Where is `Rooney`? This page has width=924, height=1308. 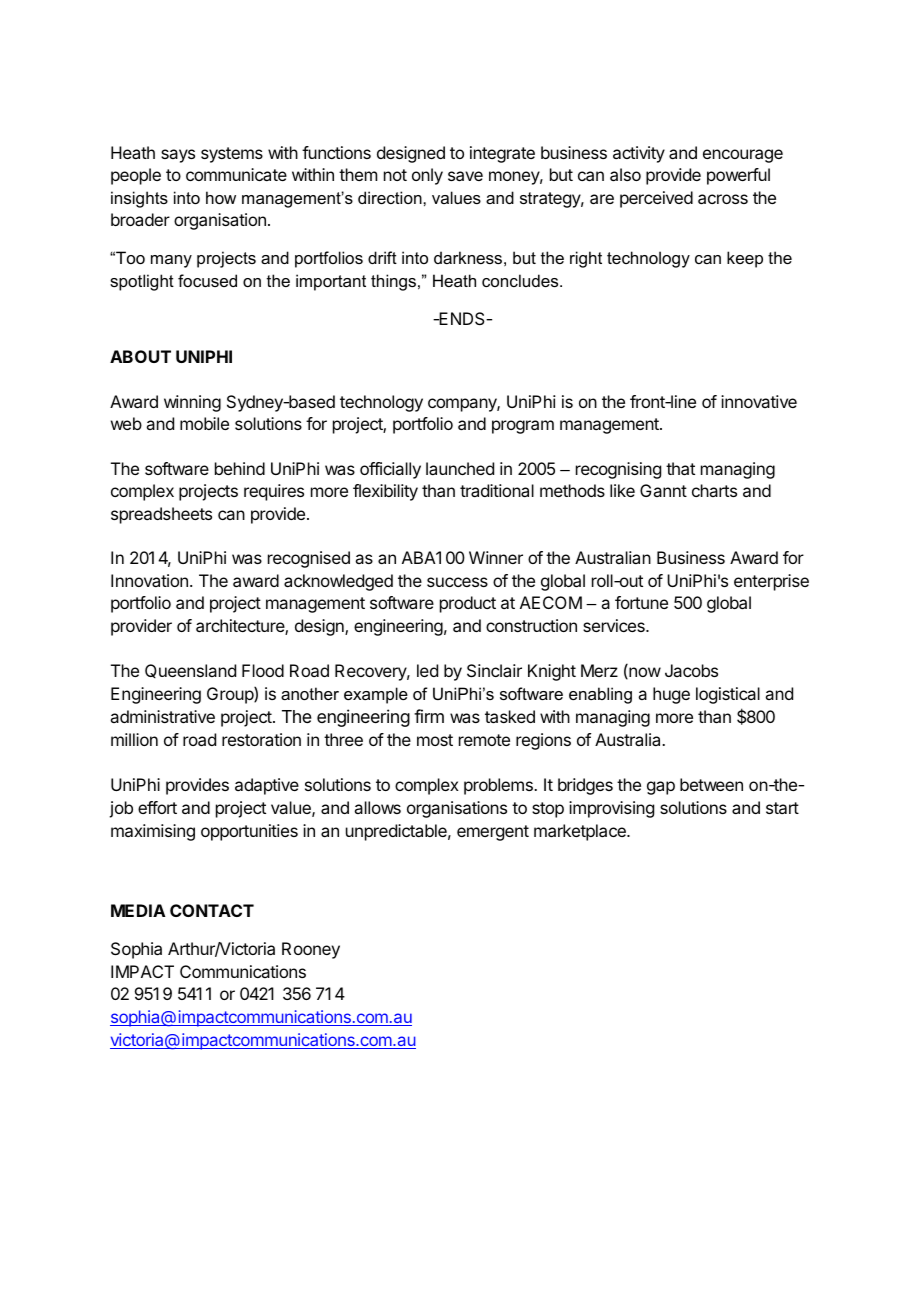 Rooney is located at coordinates (311, 950).
